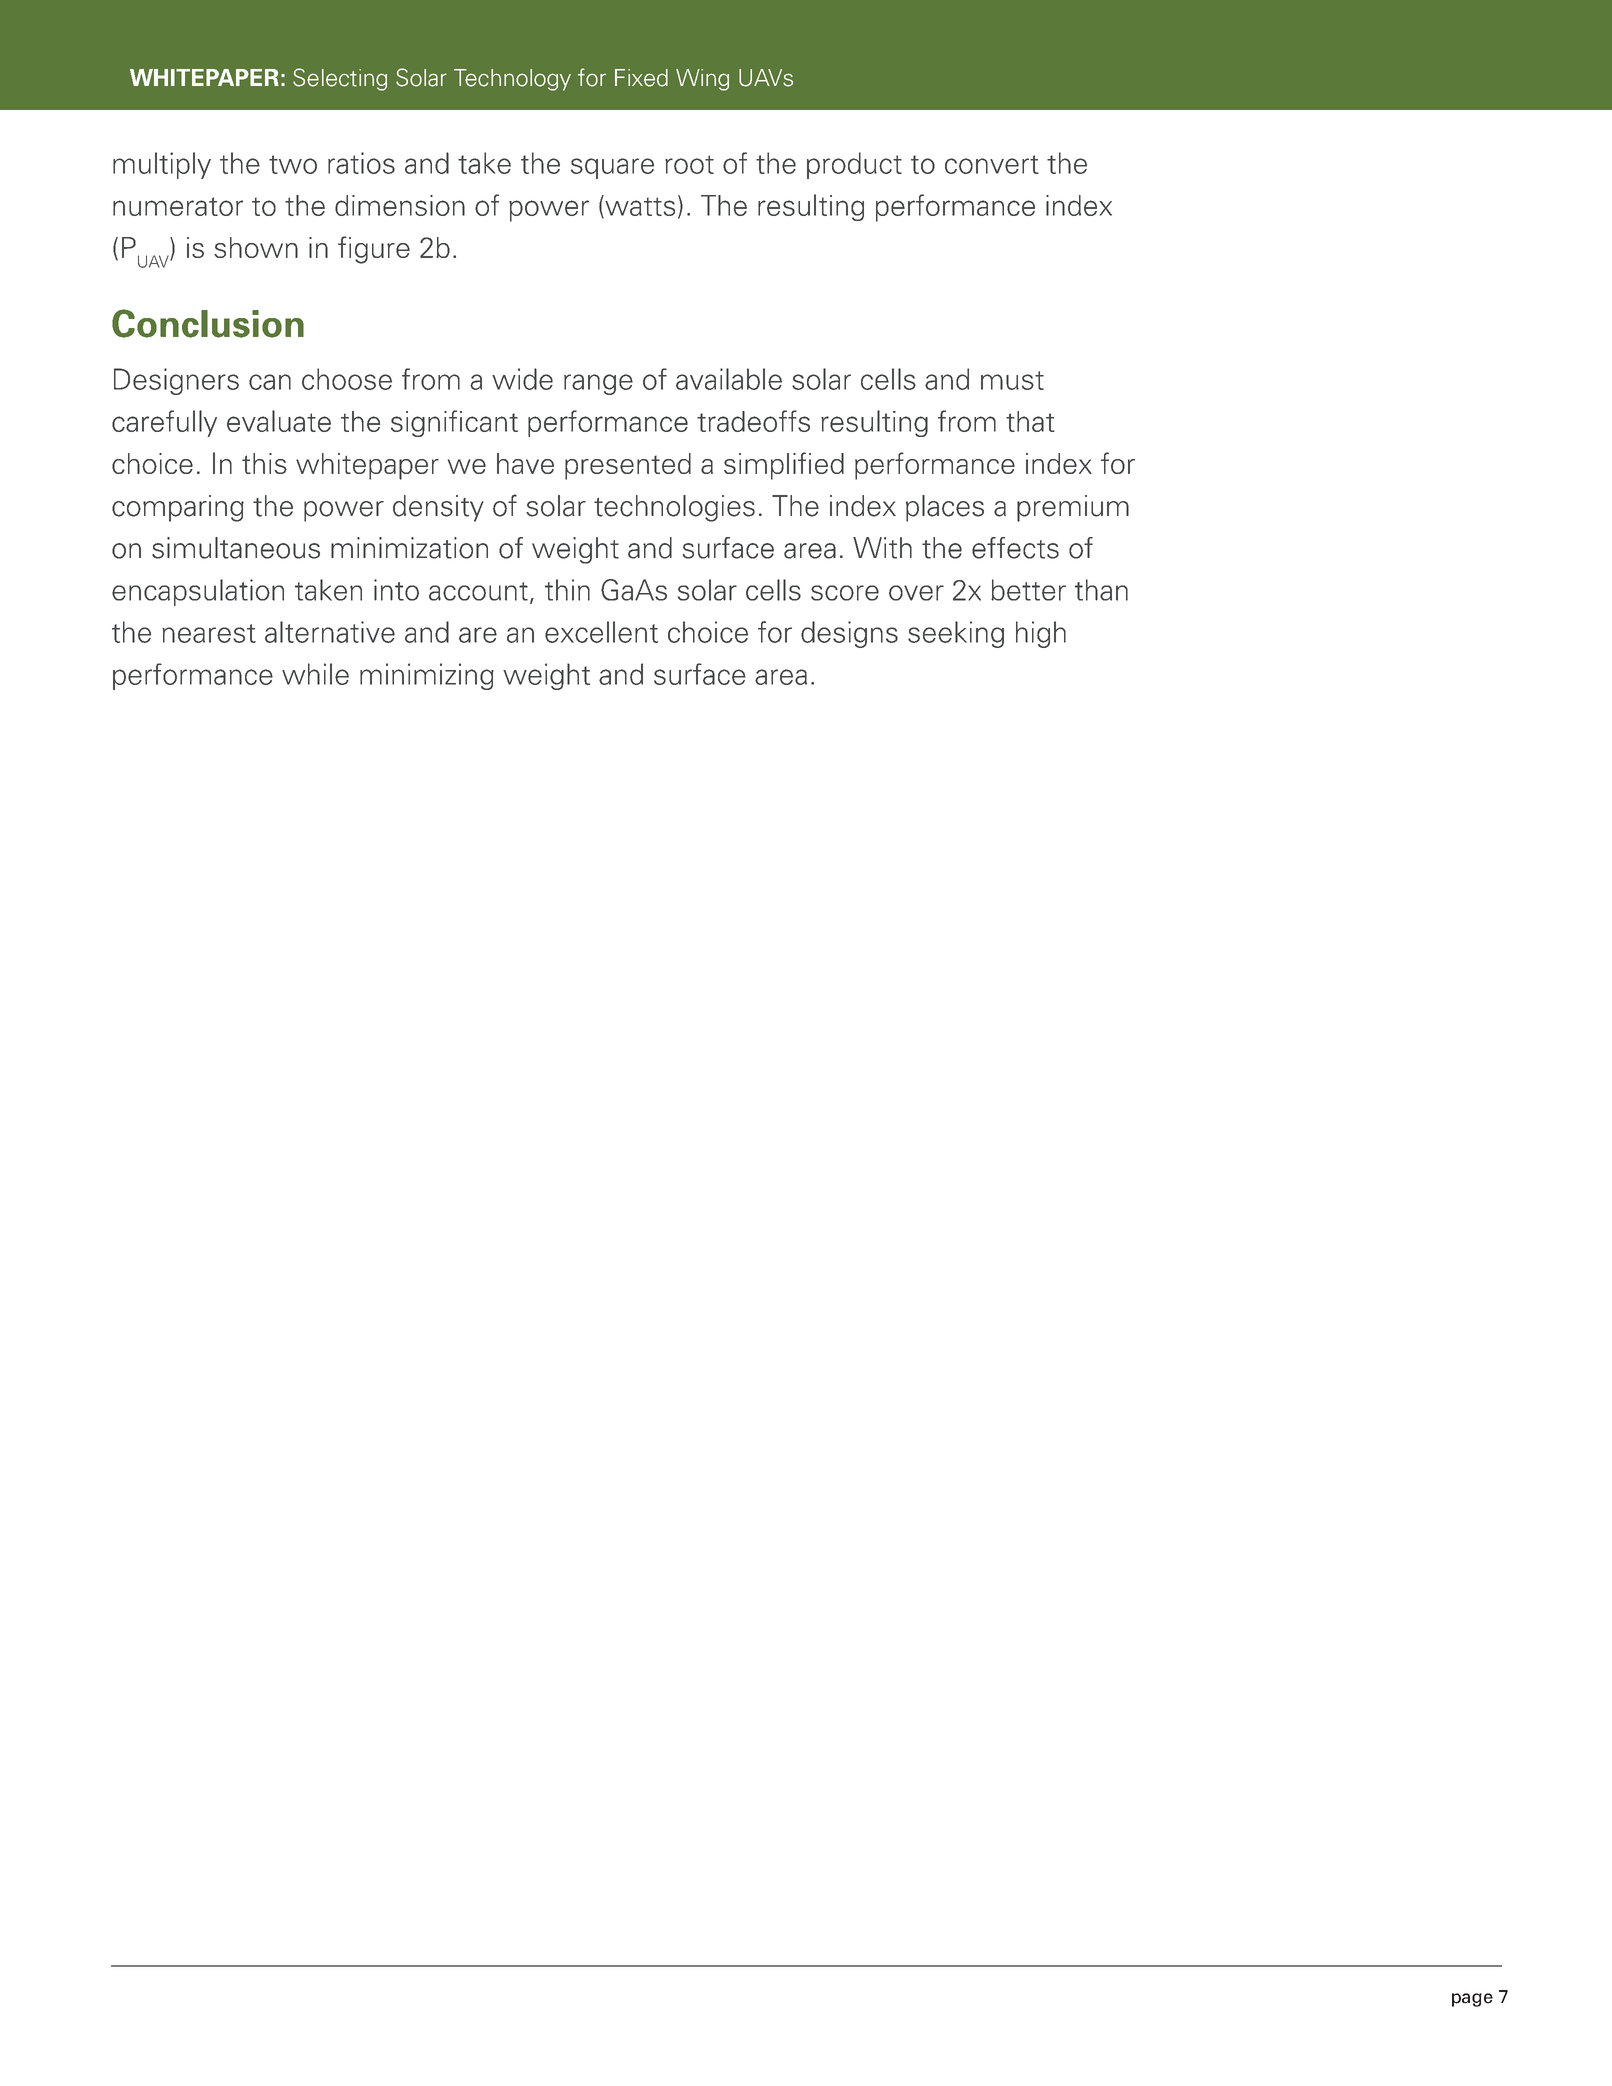  What do you see at coordinates (427, 676) in the screenshot?
I see `minimizing` at bounding box center [427, 676].
